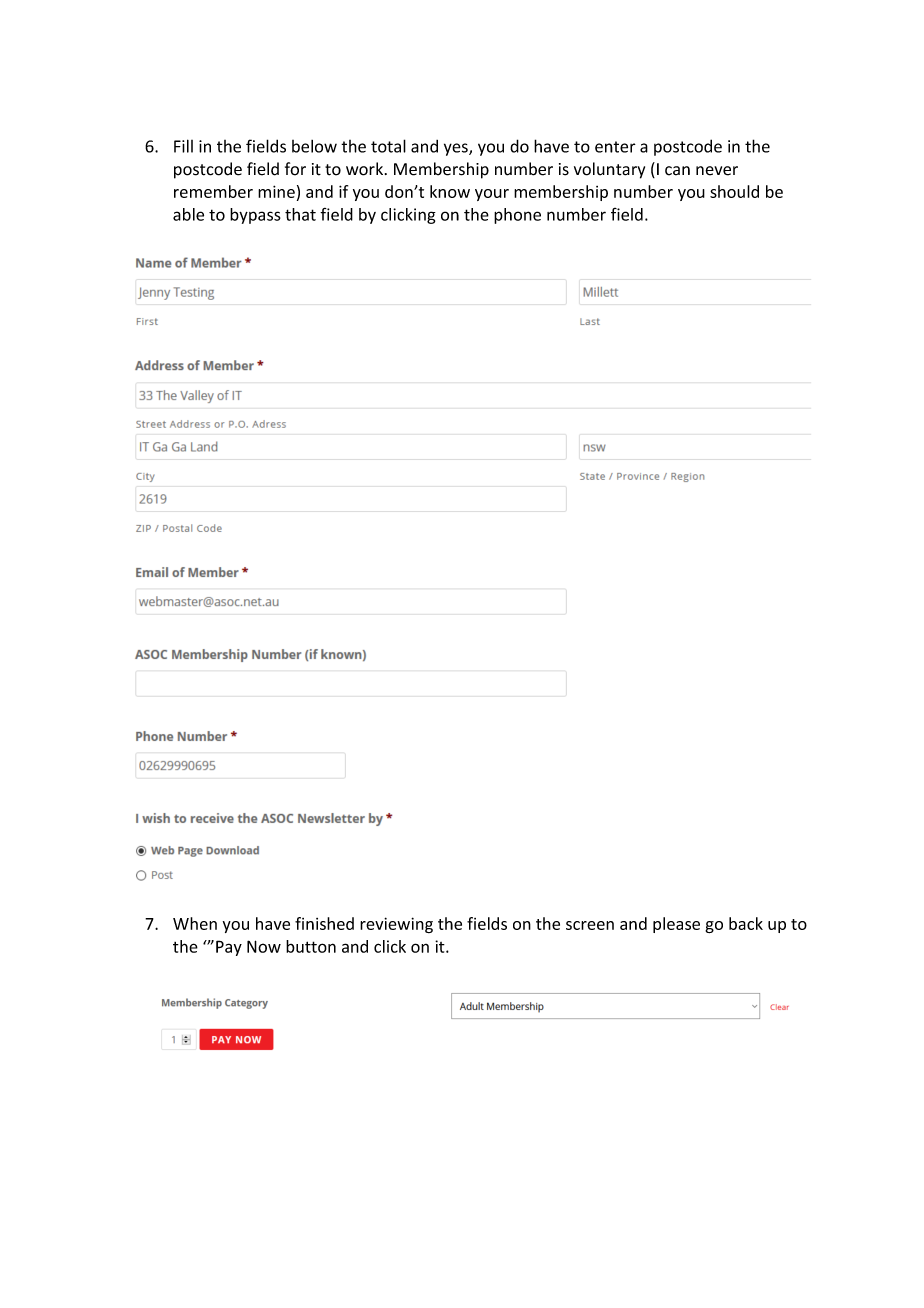 Image resolution: width=924 pixels, height=1308 pixels. What do you see at coordinates (195, 923) in the image?
I see `When` at bounding box center [195, 923].
